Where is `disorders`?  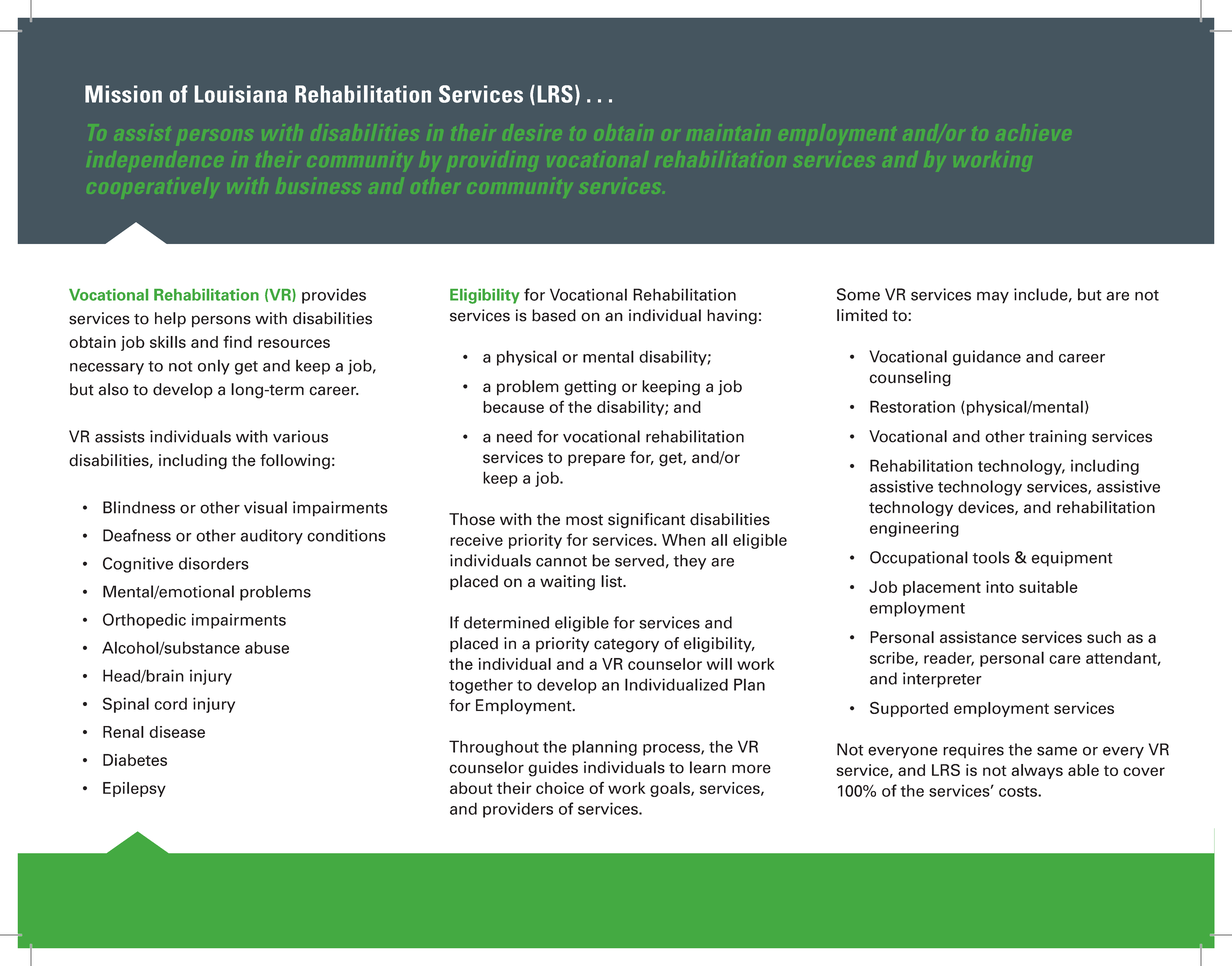 disorders is located at coordinates (214, 563).
